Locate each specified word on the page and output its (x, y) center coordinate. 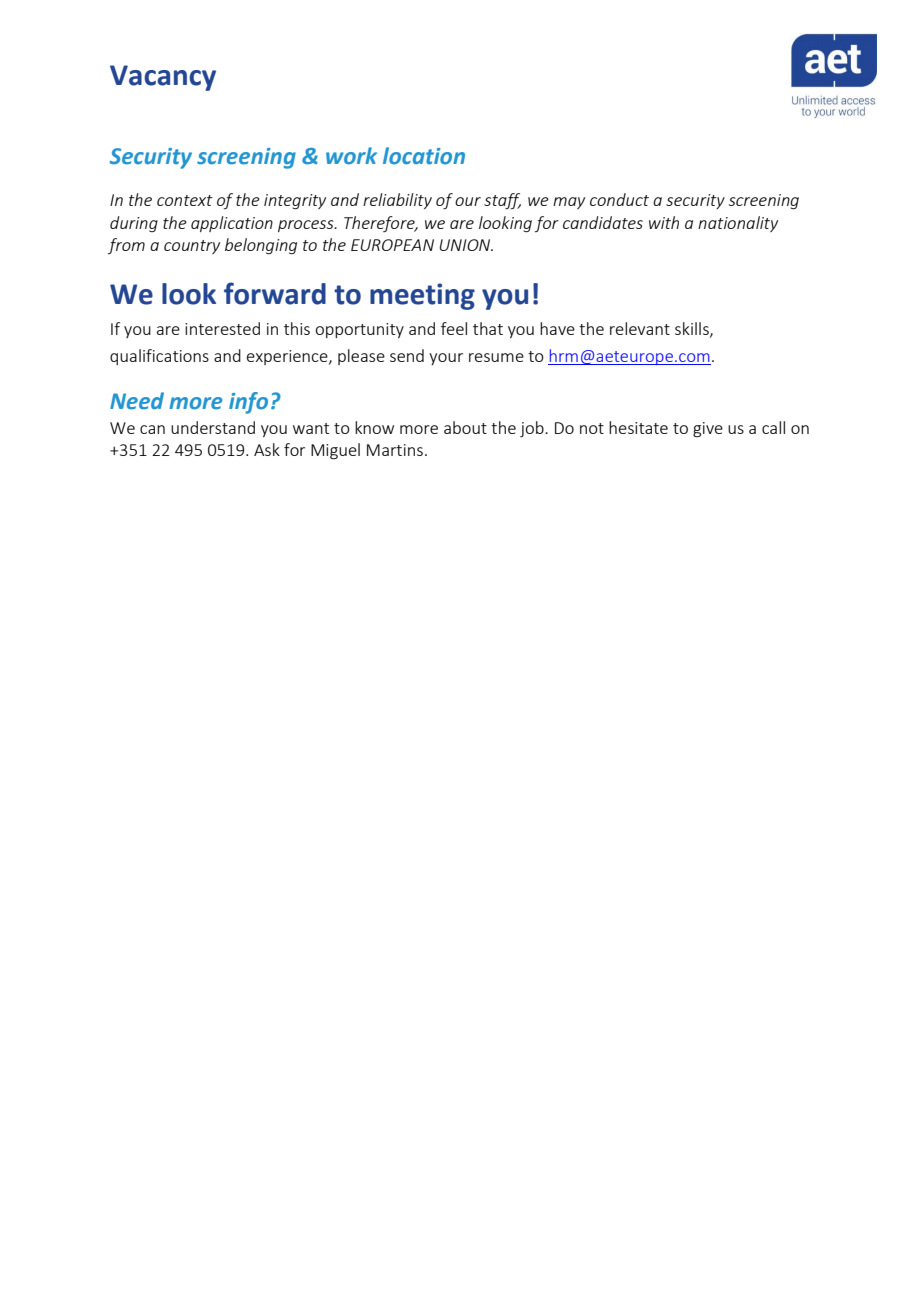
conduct (619, 199)
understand (213, 427)
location (424, 156)
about (465, 427)
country (192, 247)
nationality (738, 224)
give (708, 430)
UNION (466, 245)
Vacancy (163, 78)
